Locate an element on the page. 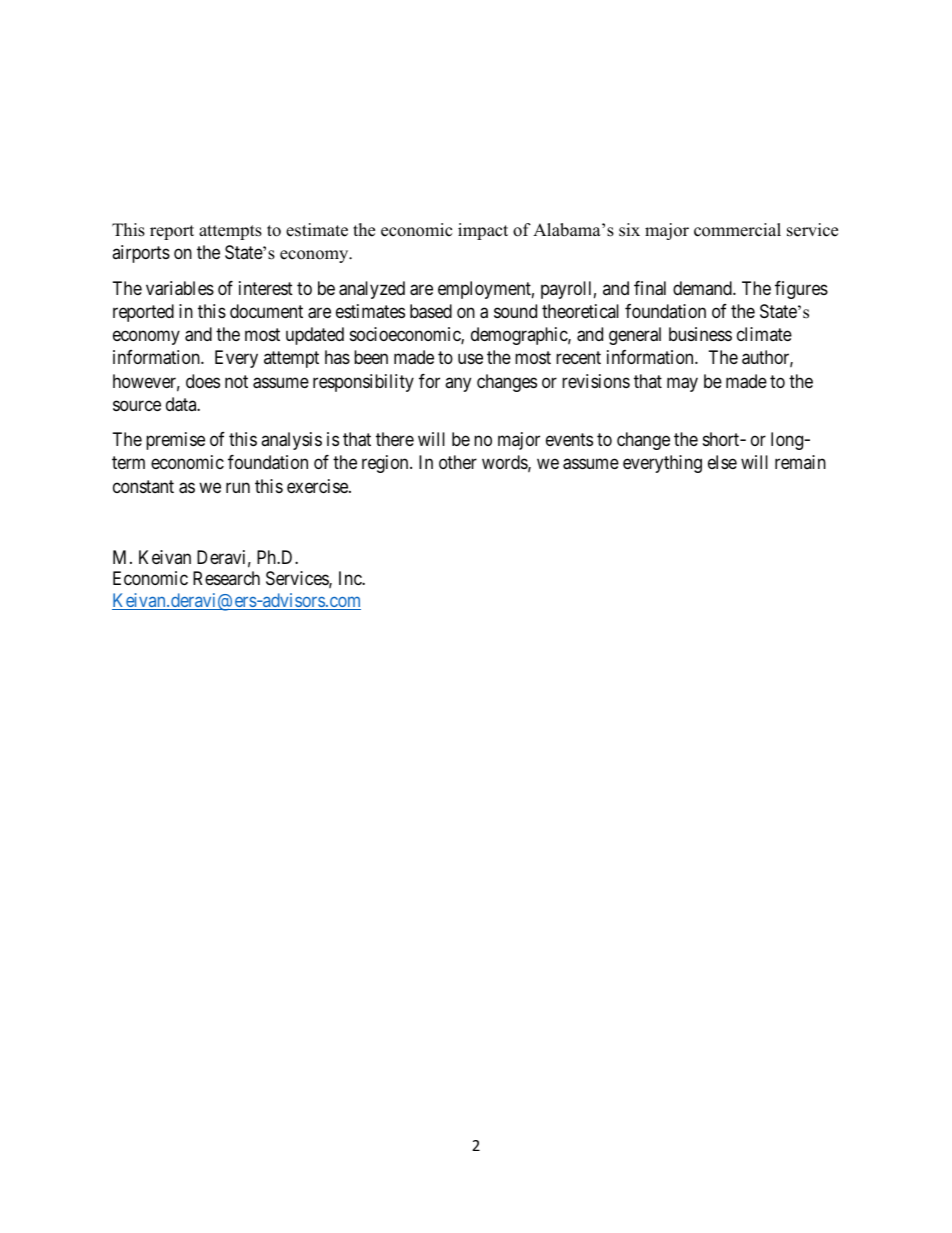 This page has height=1233, width=952. business is located at coordinates (700, 334).
